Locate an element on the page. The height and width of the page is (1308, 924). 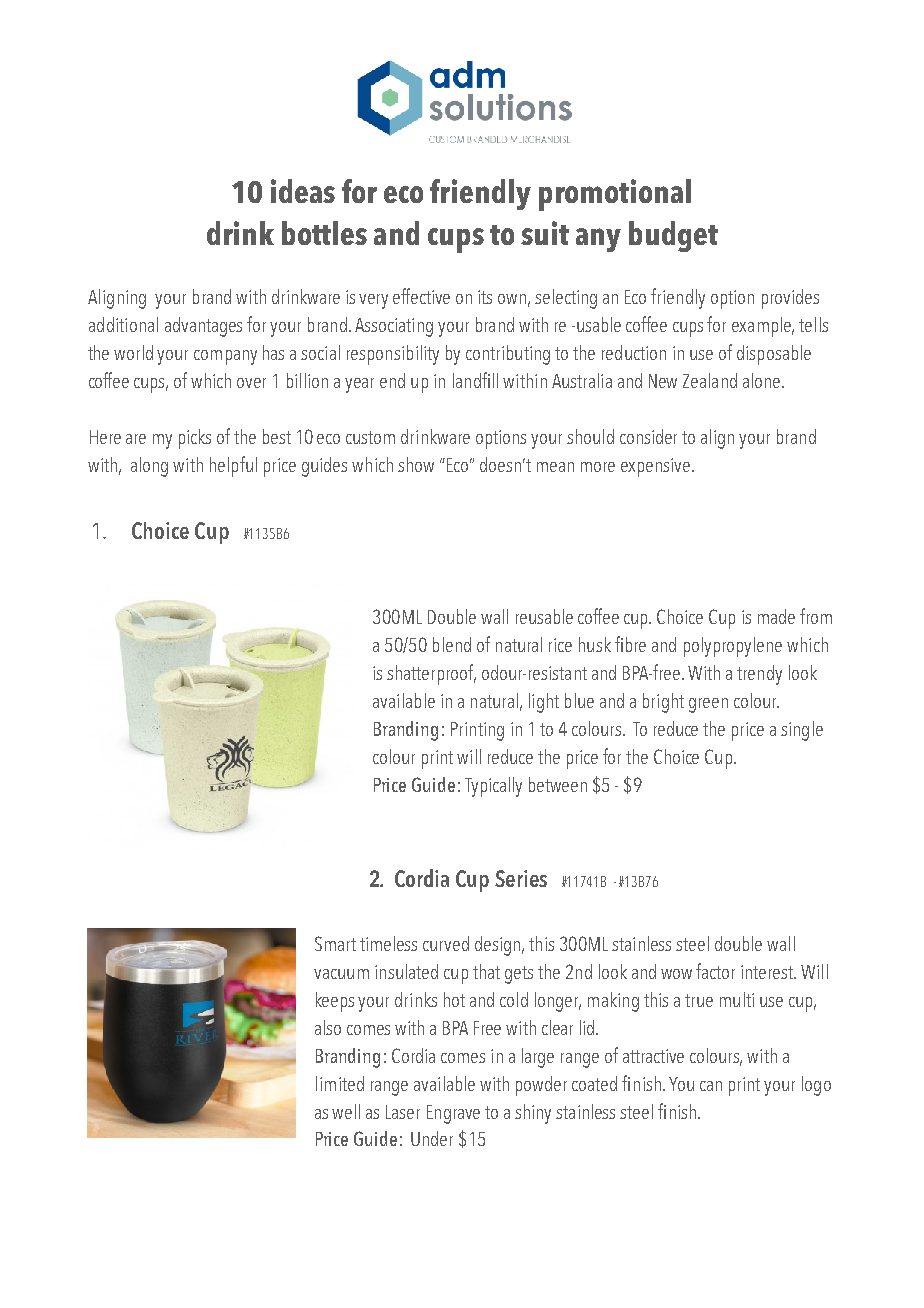
budget is located at coordinates (673, 236).
